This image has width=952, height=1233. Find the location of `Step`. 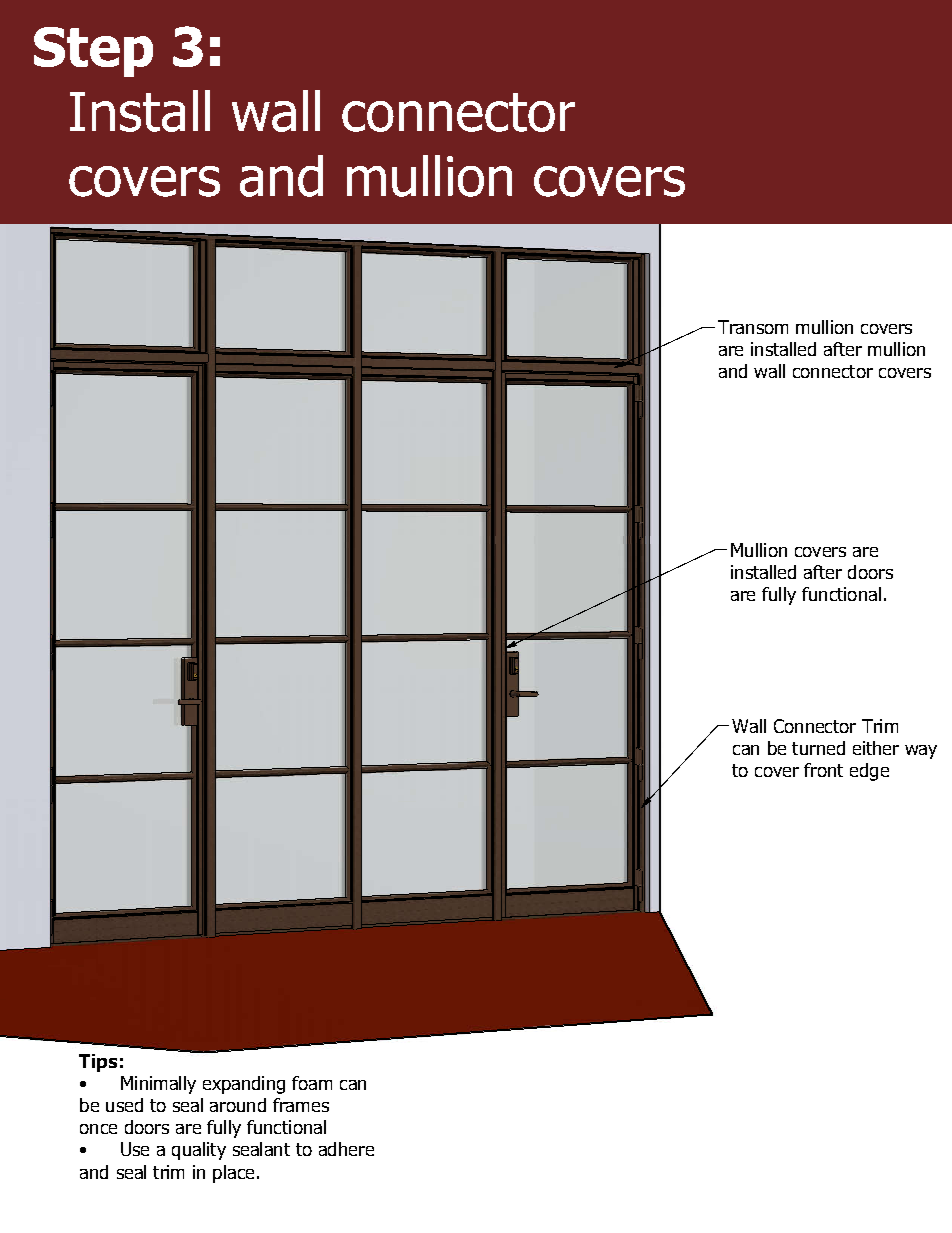

Step is located at coordinates (93, 52).
